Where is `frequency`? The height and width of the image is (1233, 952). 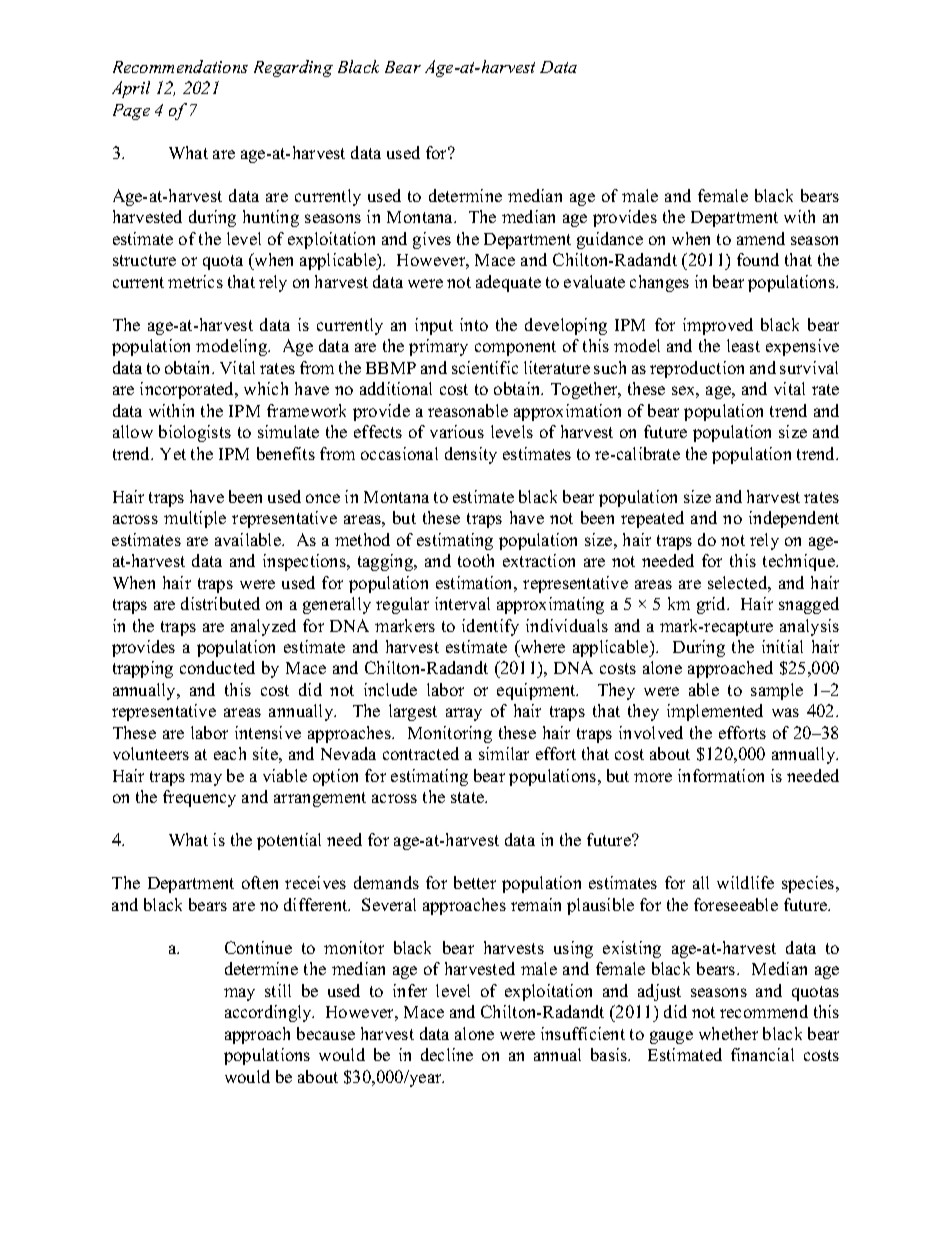
frequency is located at coordinates (199, 798).
